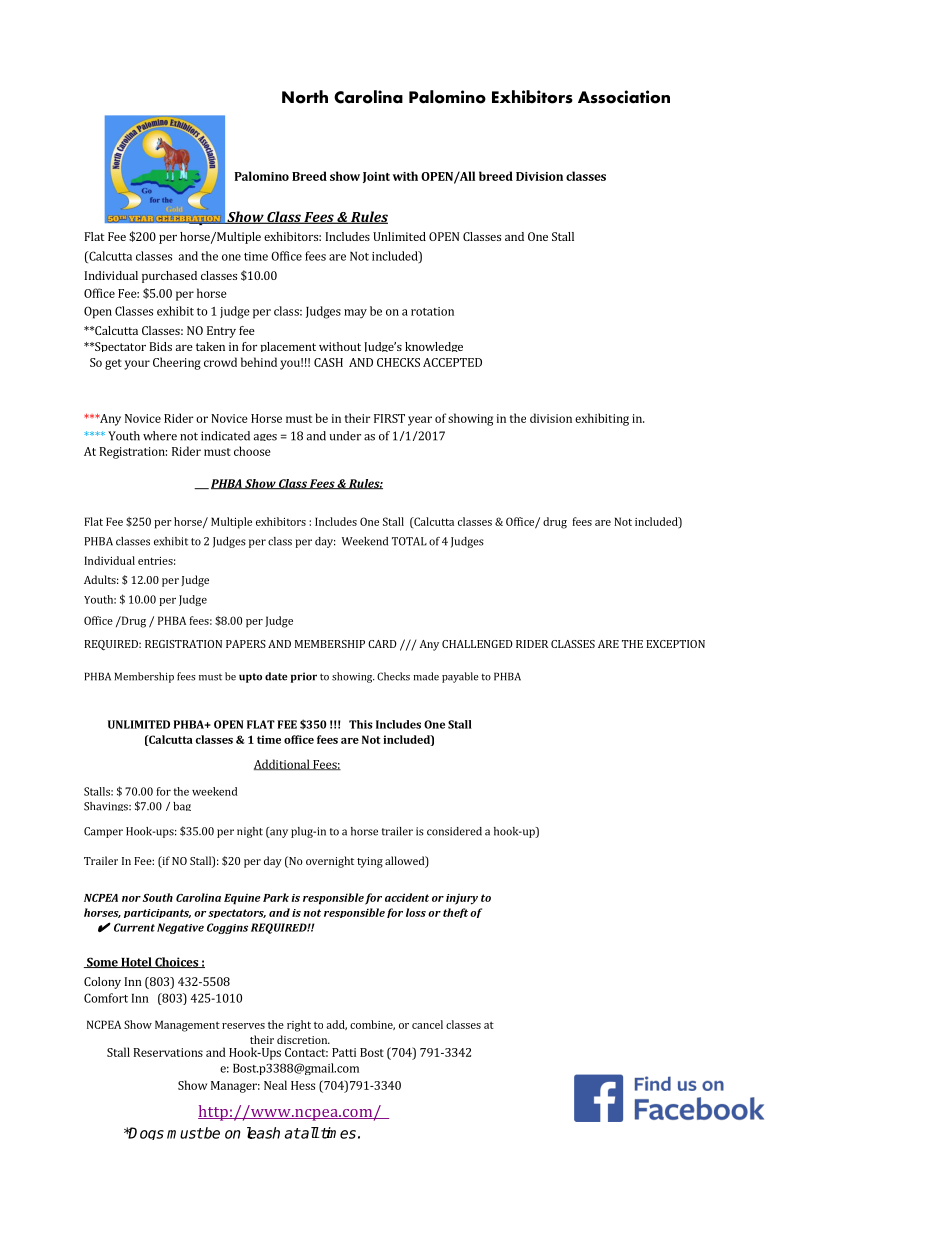 Image resolution: width=952 pixels, height=1233 pixels. I want to click on Patti, so click(344, 1052).
